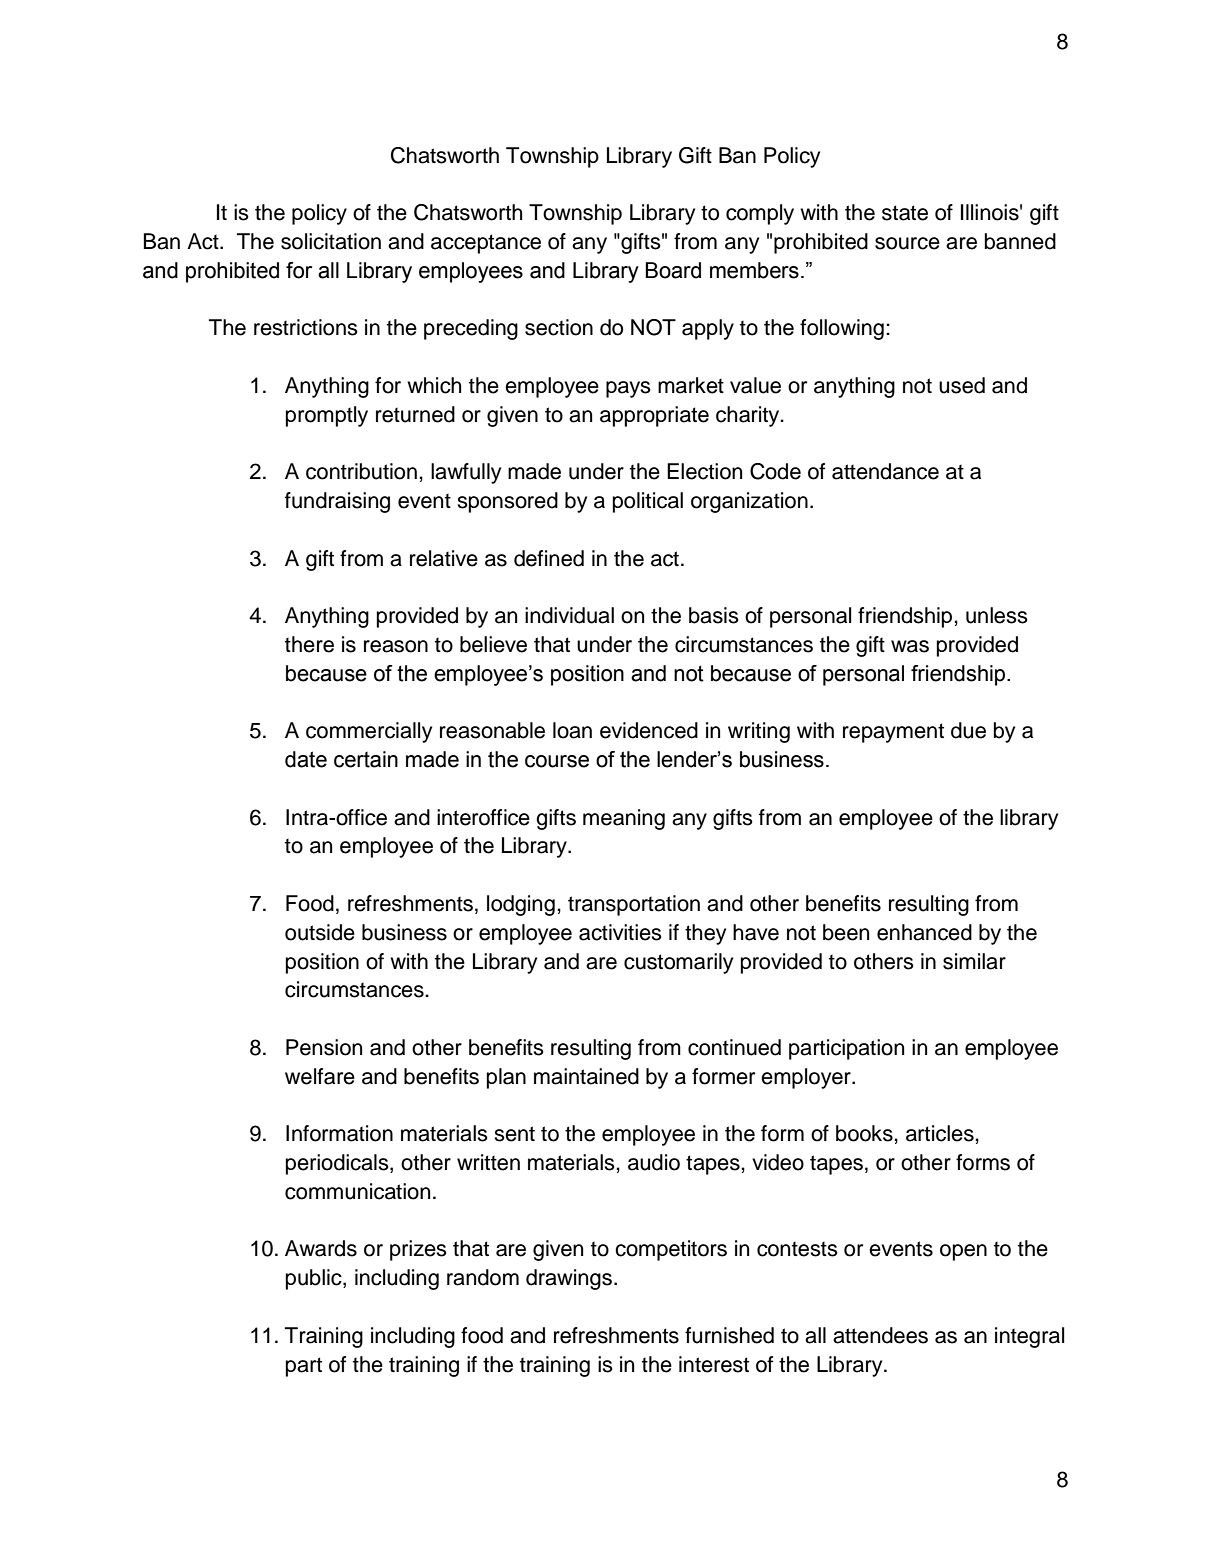 This page has width=1211, height=1567. What do you see at coordinates (729, 1335) in the page?
I see `furnished` at bounding box center [729, 1335].
